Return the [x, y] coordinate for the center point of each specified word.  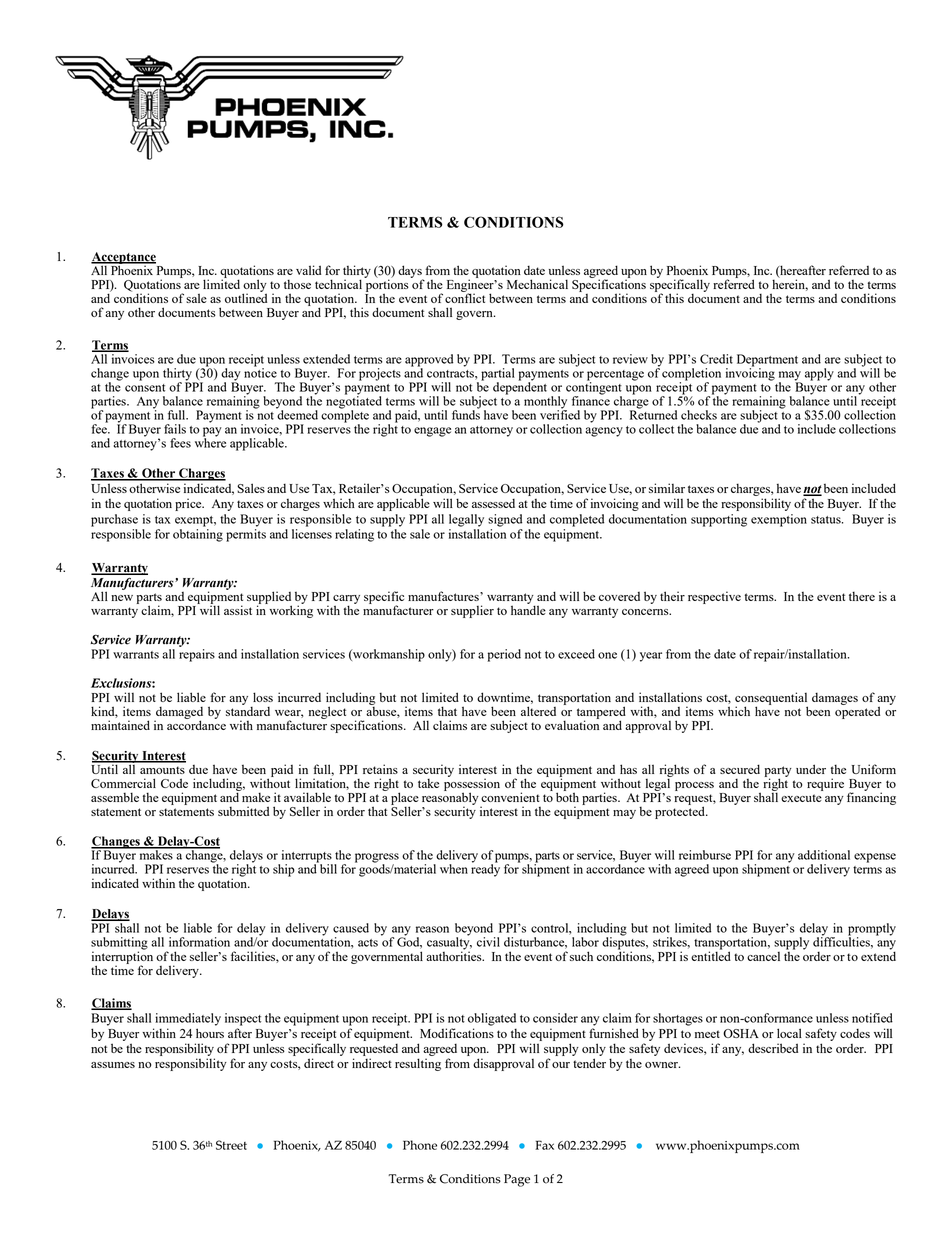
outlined [246, 297]
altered [538, 711]
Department [767, 361]
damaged [179, 714]
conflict [465, 297]
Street [231, 1145]
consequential [771, 699]
